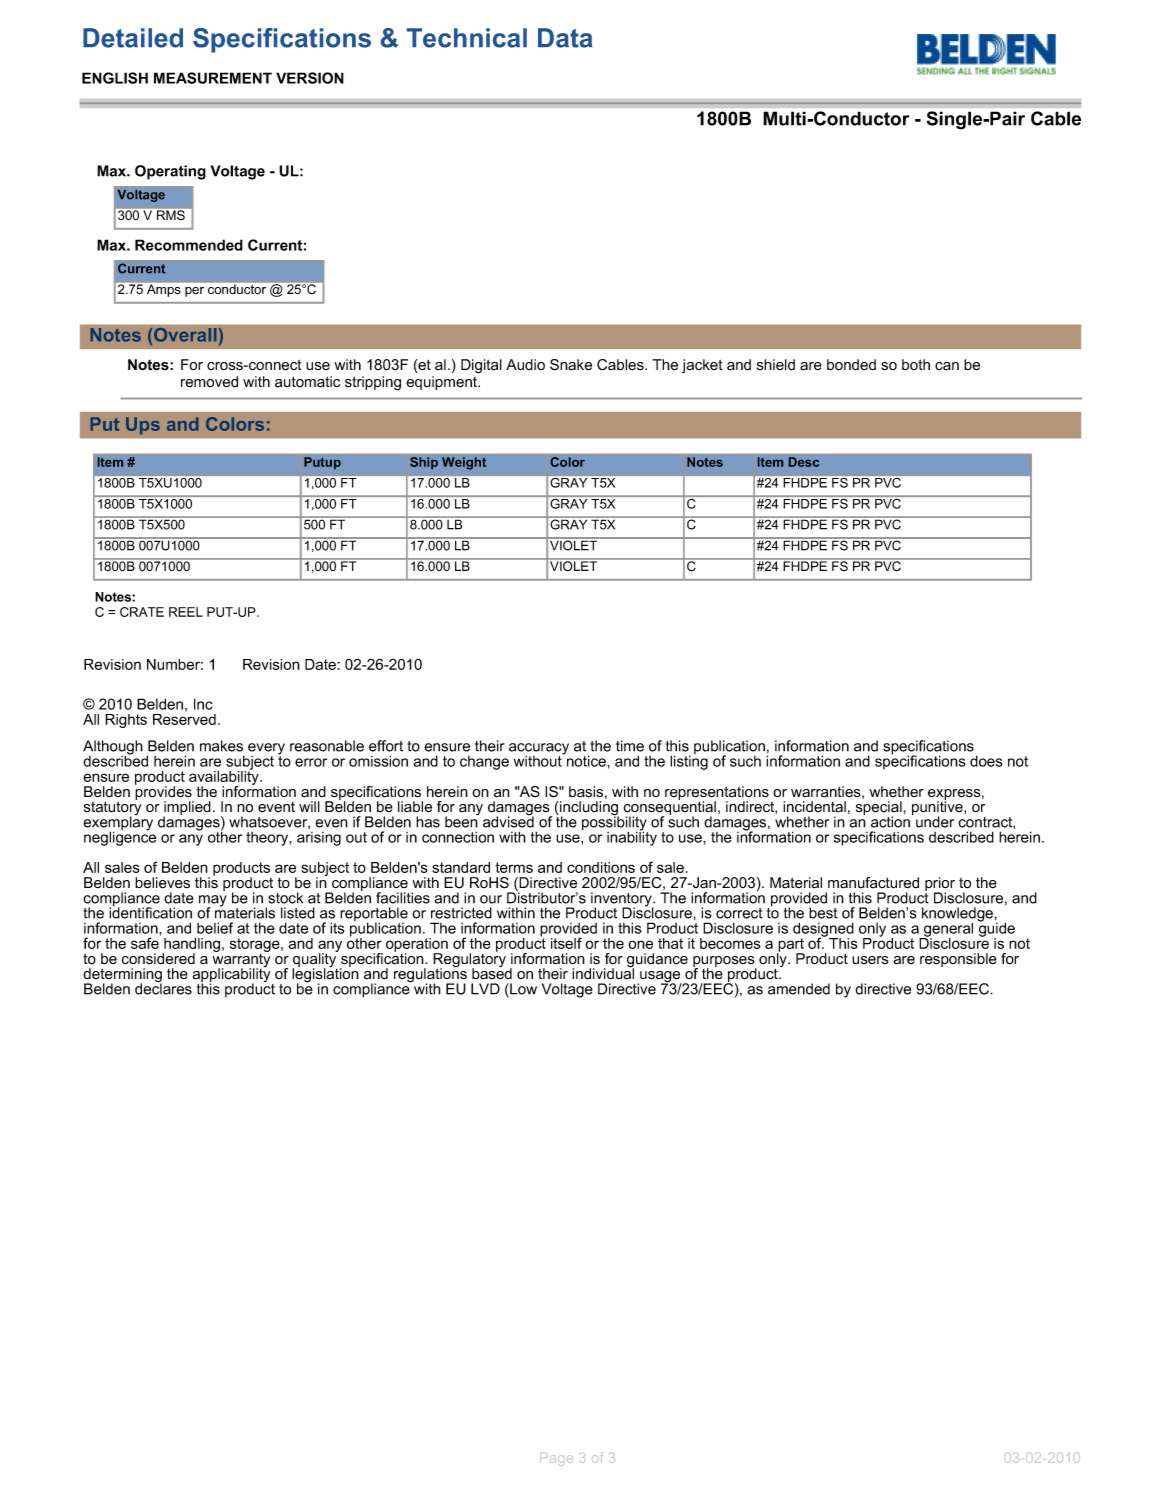 Image resolution: width=1161 pixels, height=1503 pixels. Describe the element at coordinates (851, 365) in the screenshot. I see `bonded` at that location.
